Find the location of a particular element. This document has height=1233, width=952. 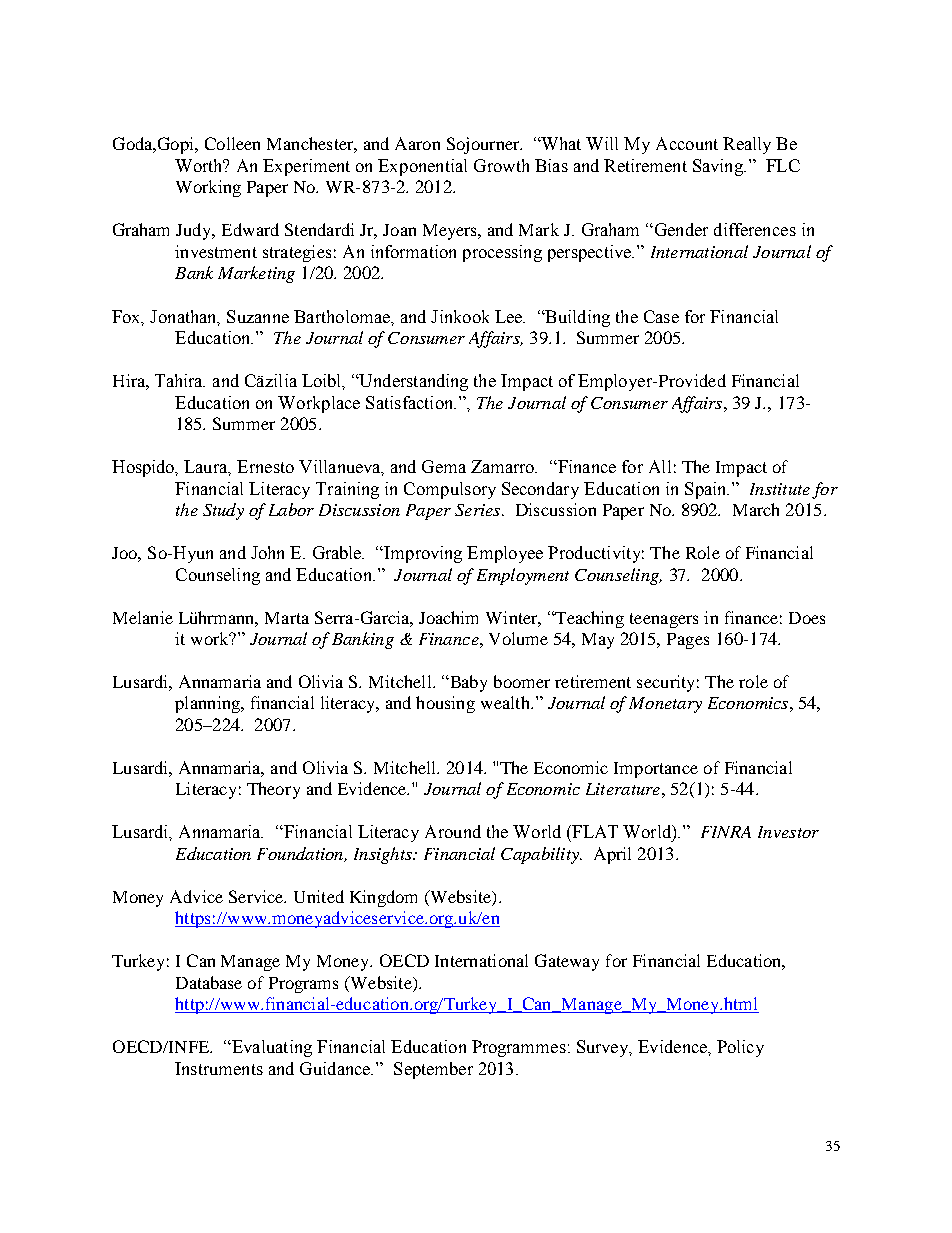

Policy is located at coordinates (740, 1048).
